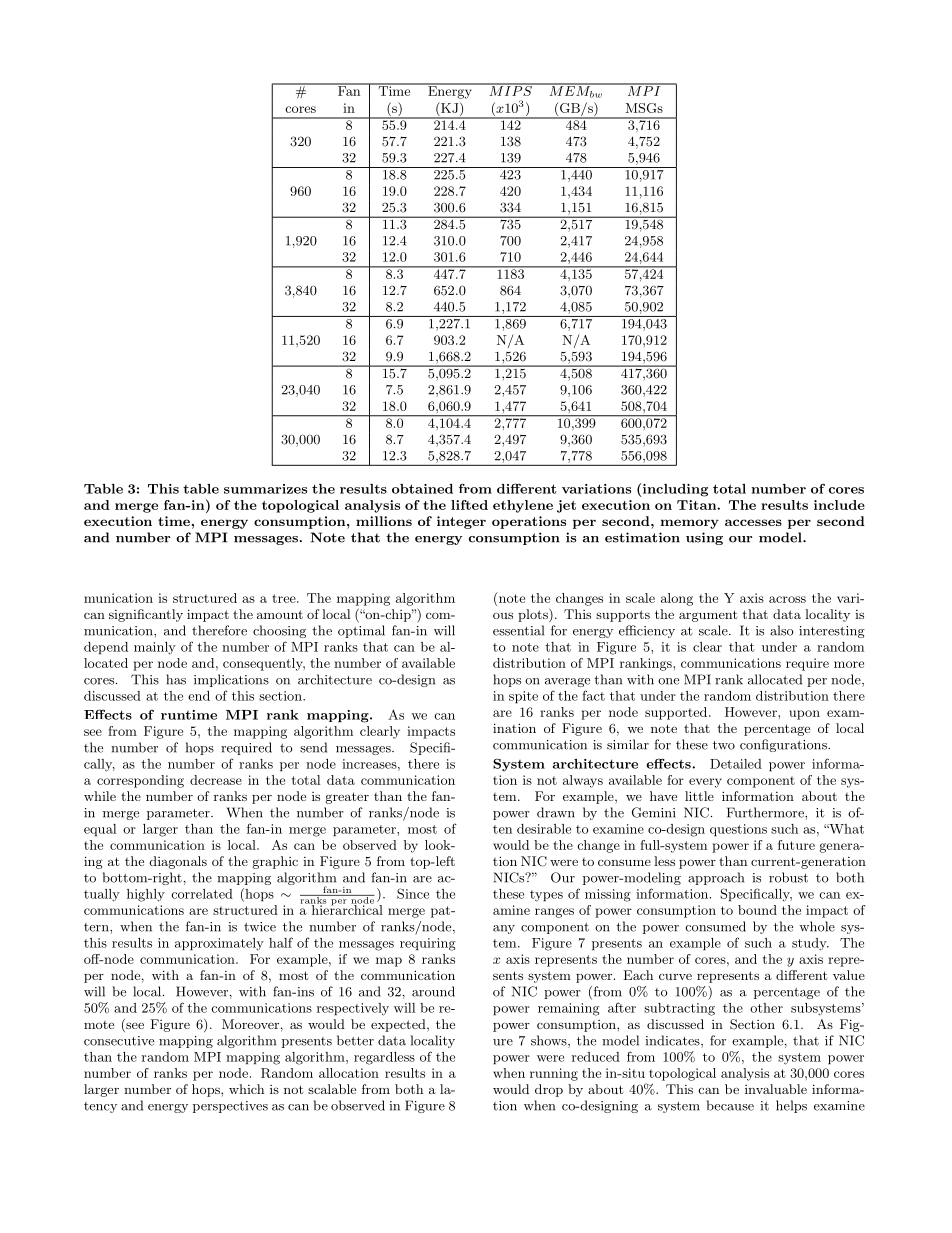  I want to click on which, so click(246, 1089).
